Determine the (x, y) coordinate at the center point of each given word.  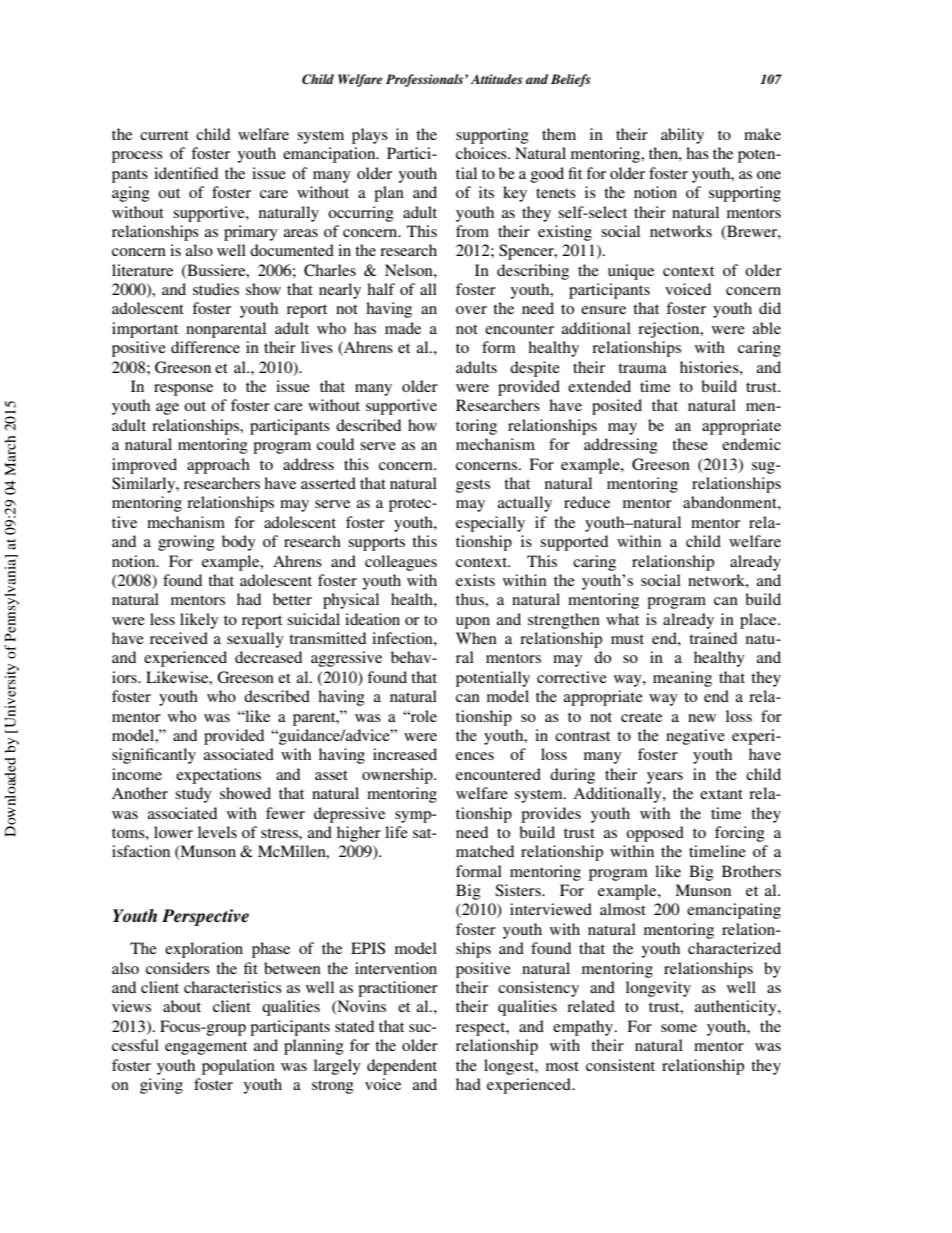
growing (186, 543)
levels (217, 832)
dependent (402, 1067)
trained (713, 638)
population (238, 1067)
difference (205, 347)
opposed (655, 834)
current (164, 135)
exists (475, 580)
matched (485, 851)
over (471, 310)
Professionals (426, 80)
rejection (670, 330)
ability (682, 136)
